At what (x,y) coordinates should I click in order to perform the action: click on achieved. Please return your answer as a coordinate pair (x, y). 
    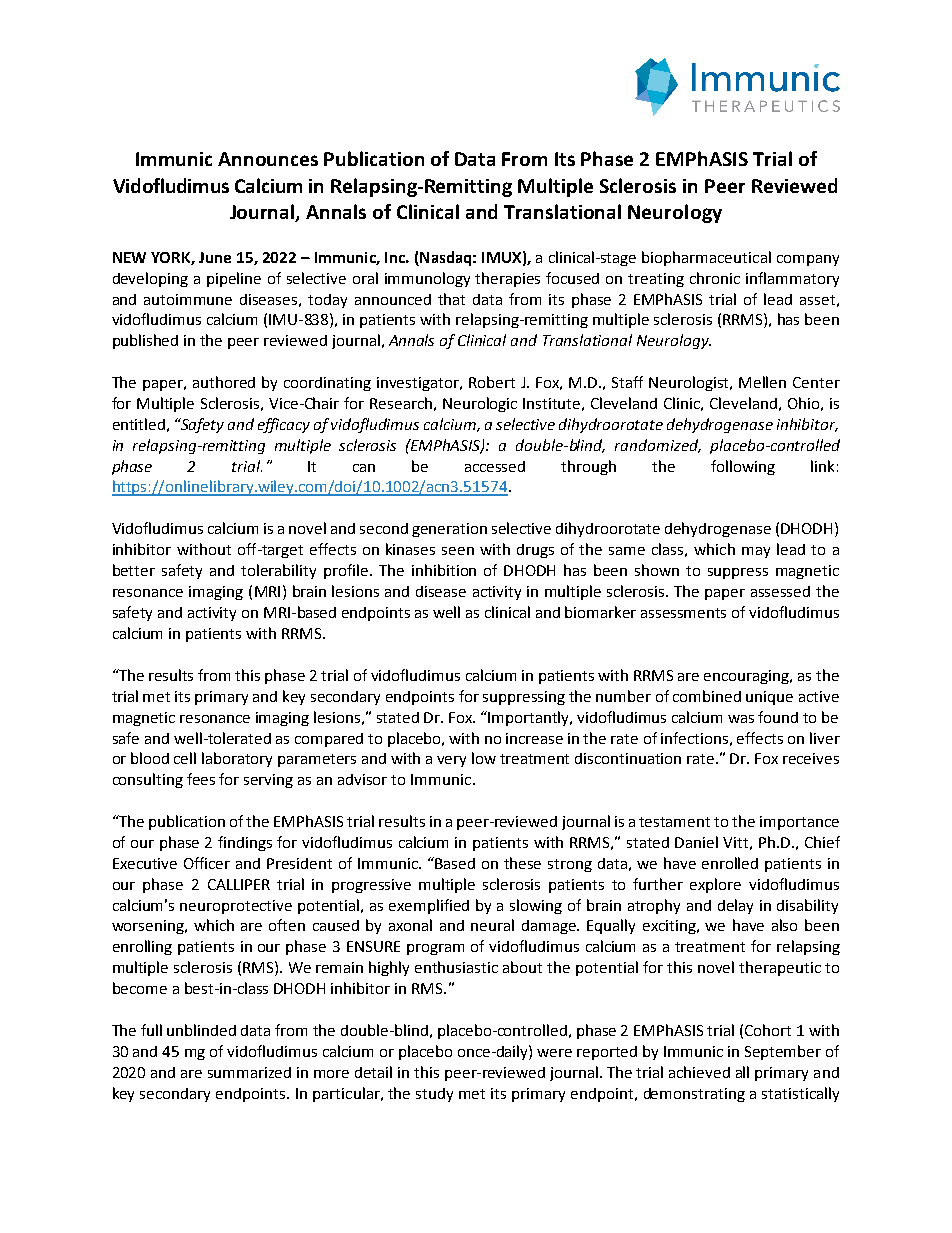
    Looking at the image, I should click on (699, 1072).
